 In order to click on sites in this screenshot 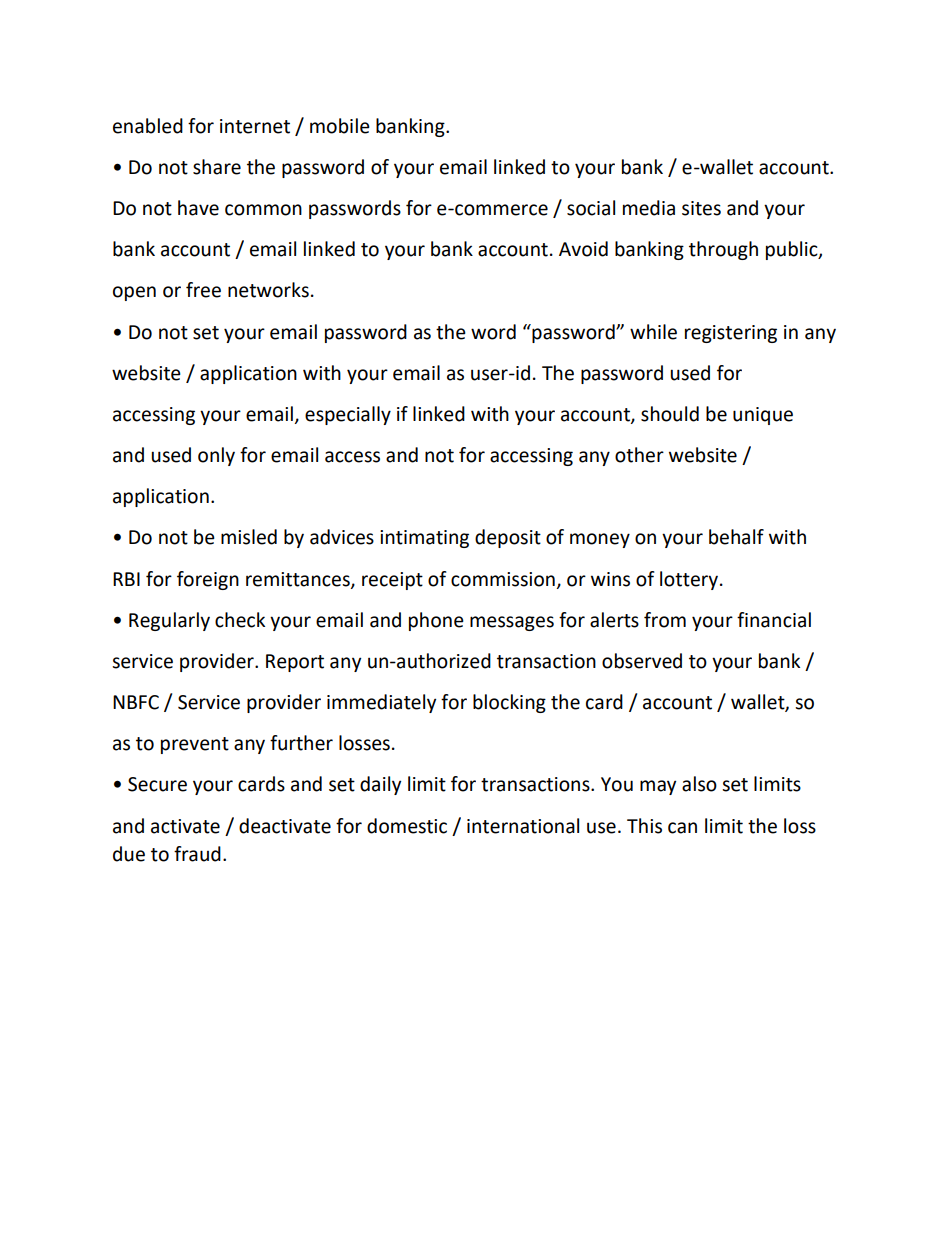, I will do `click(701, 208)`.
